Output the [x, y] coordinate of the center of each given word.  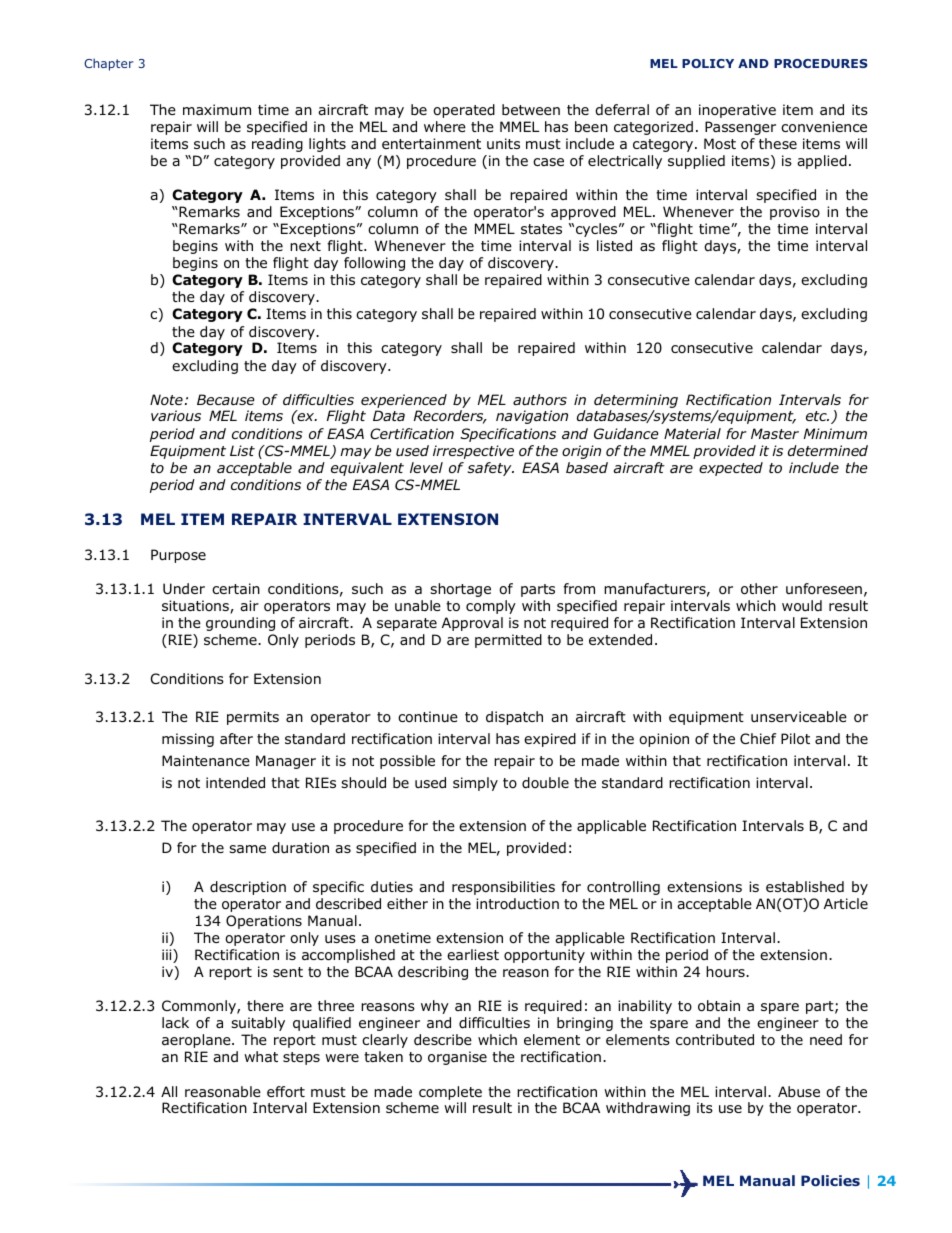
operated [464, 111]
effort [286, 1091]
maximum [217, 109]
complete [450, 1093]
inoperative [737, 111]
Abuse [799, 1091]
